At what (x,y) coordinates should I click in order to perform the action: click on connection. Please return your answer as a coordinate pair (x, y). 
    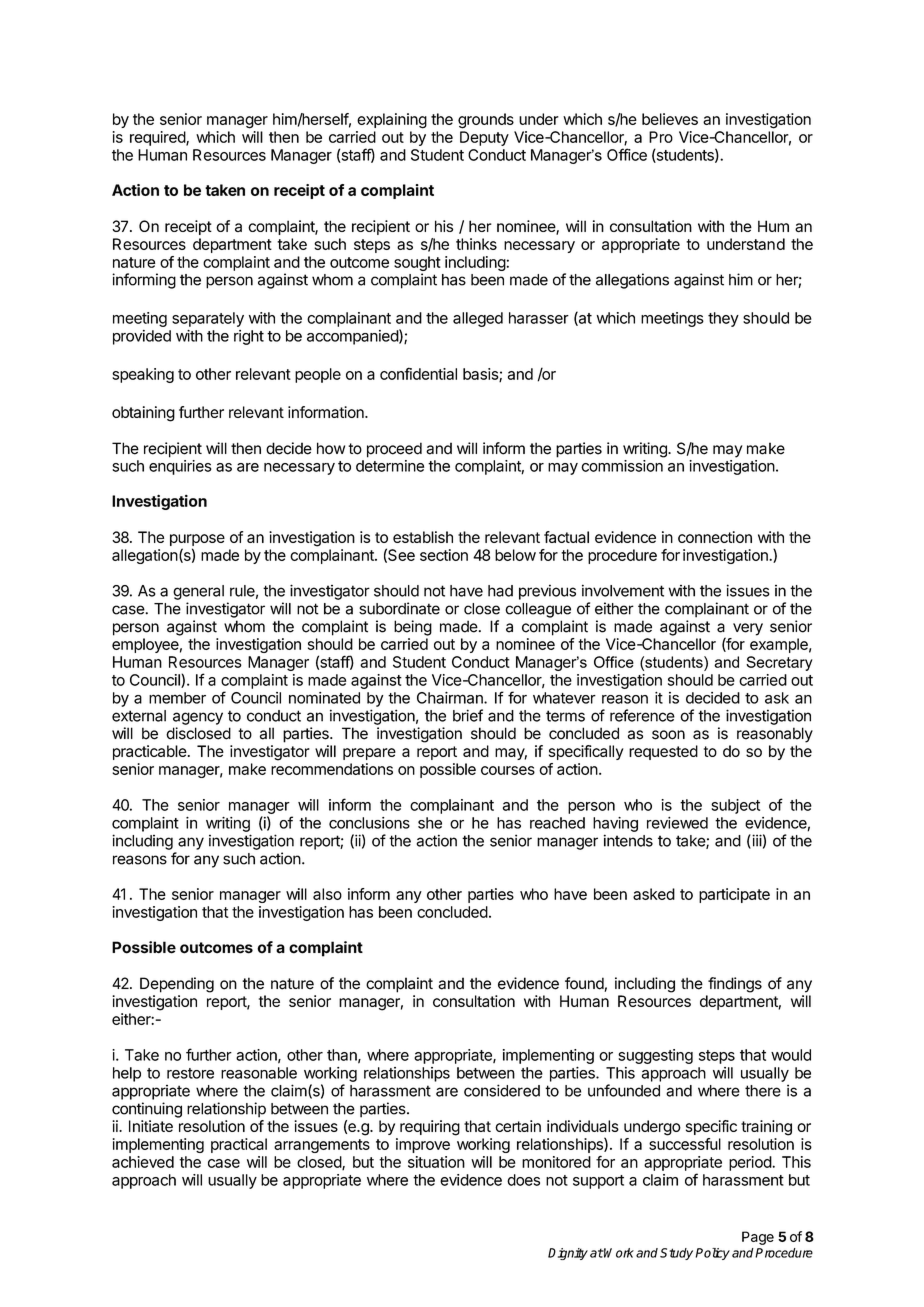
    Looking at the image, I should click on (715, 537).
